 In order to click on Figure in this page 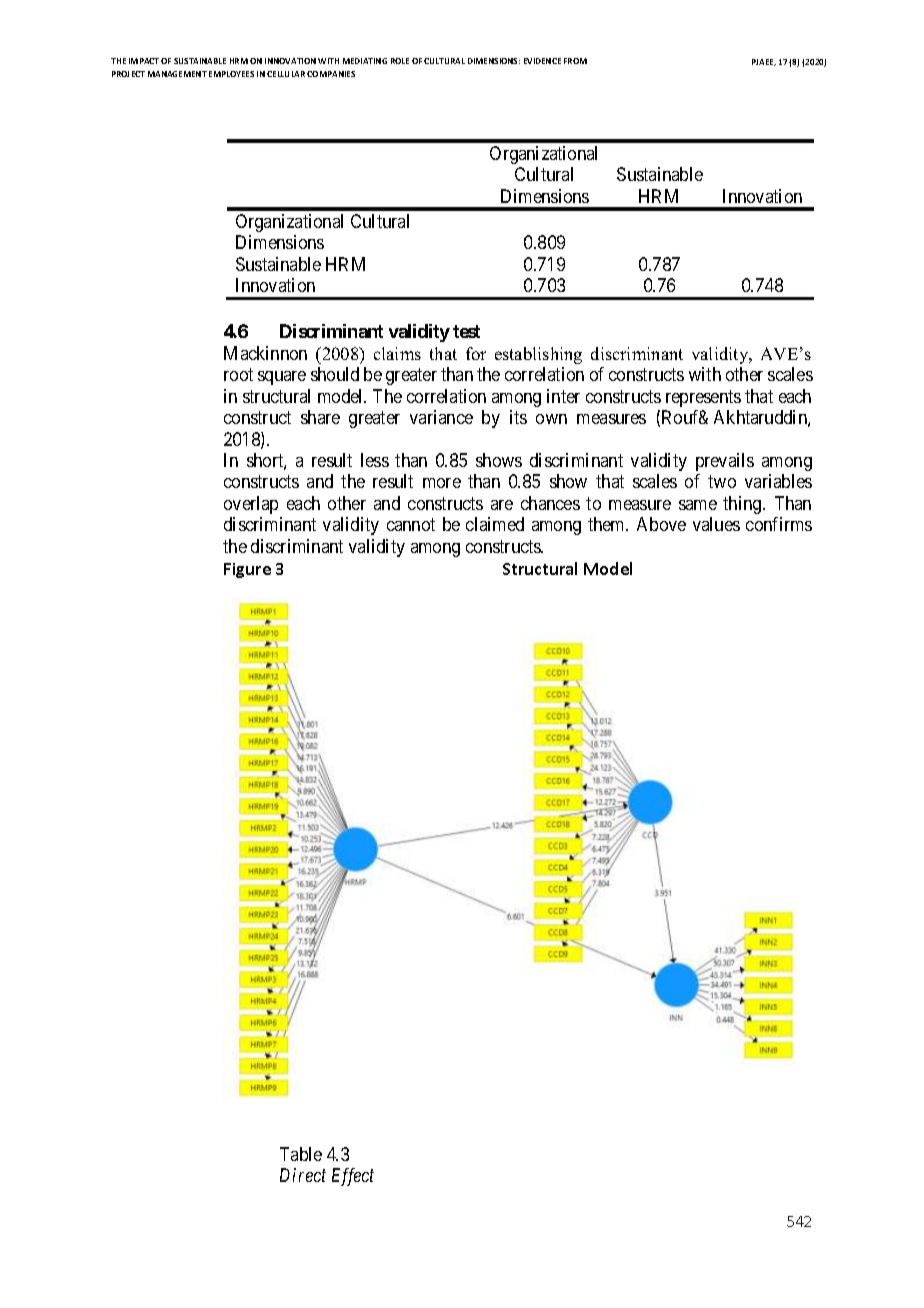, I will do `click(247, 570)`.
